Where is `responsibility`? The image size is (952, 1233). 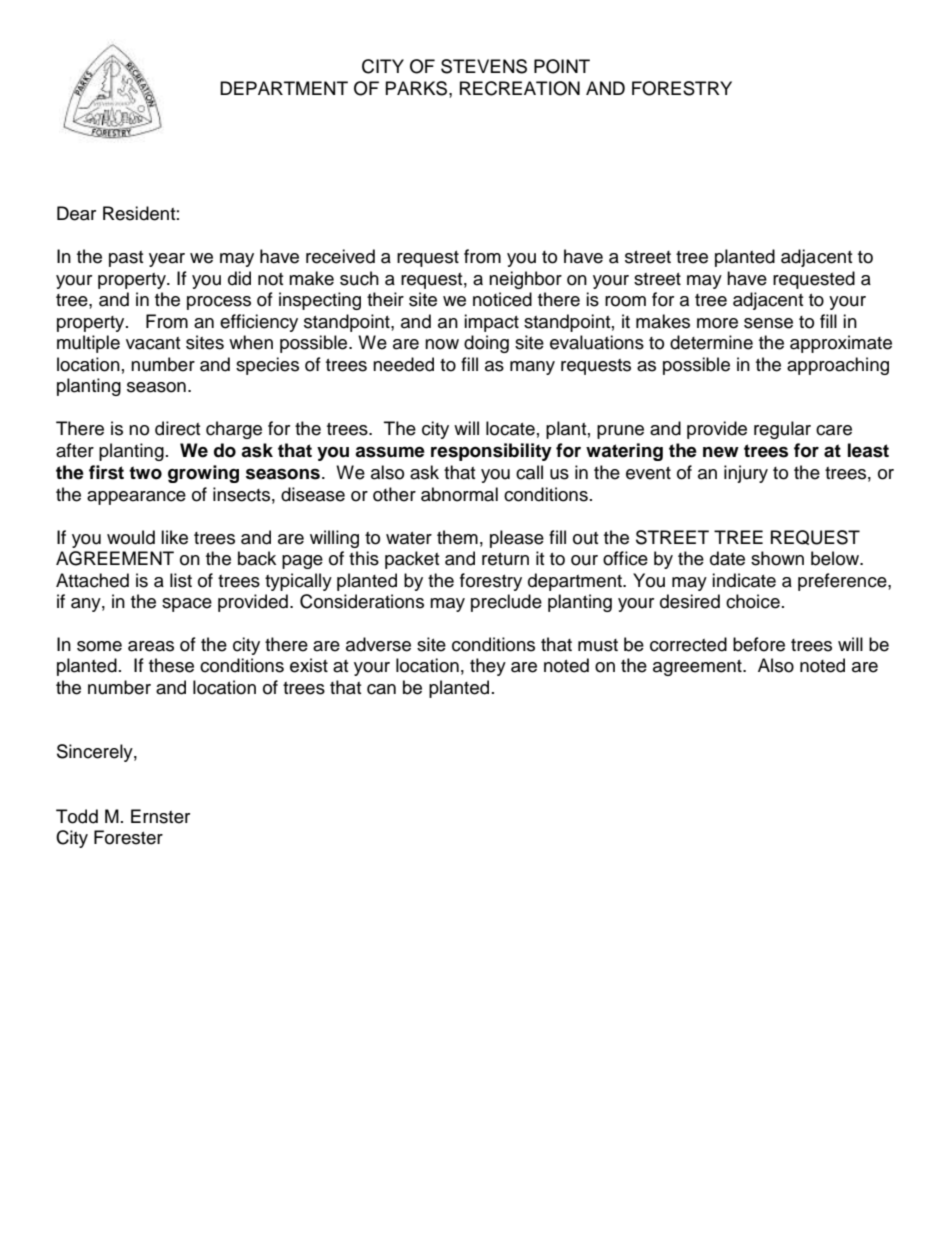
responsibility is located at coordinates (491, 452).
